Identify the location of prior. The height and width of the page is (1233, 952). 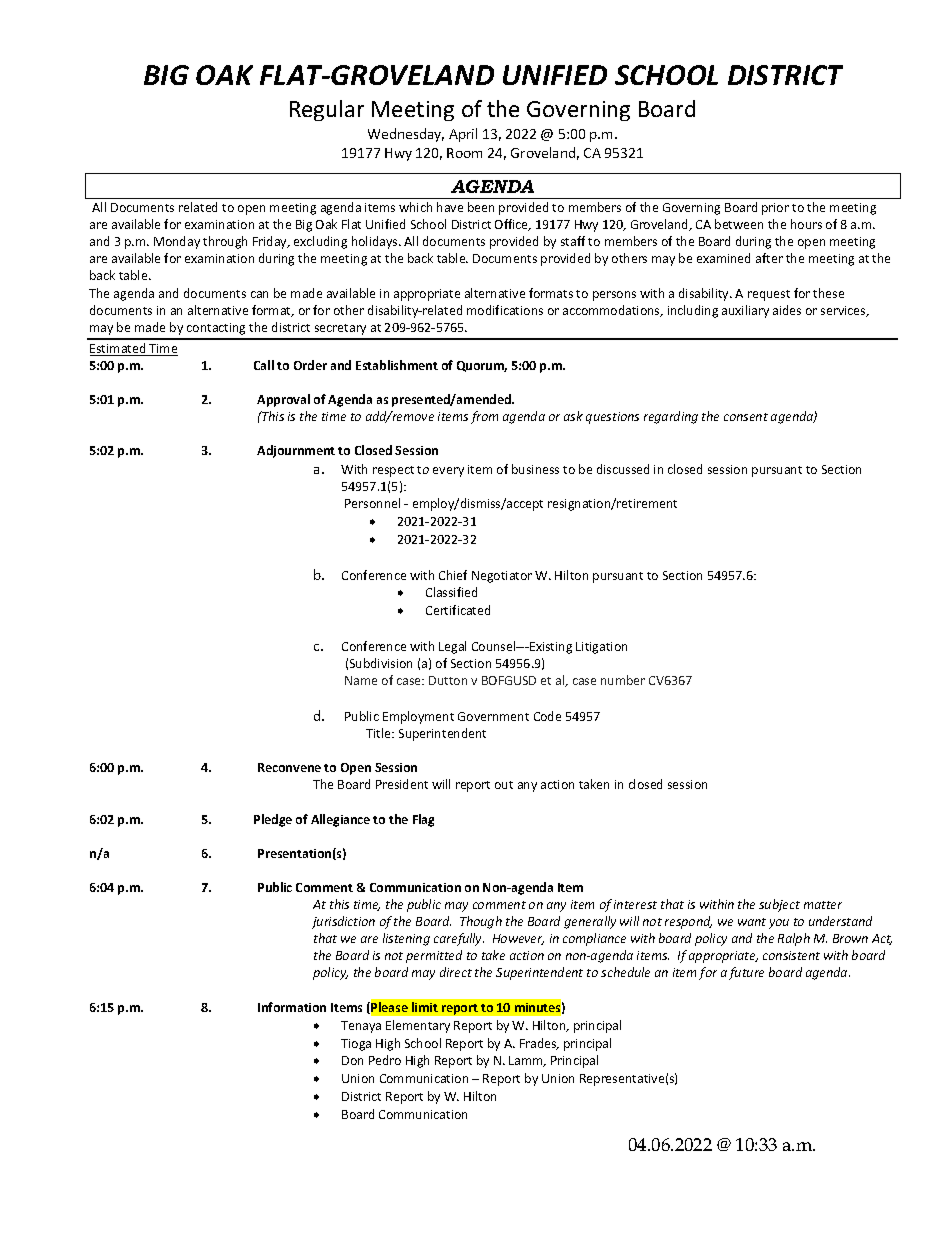
(775, 209).
